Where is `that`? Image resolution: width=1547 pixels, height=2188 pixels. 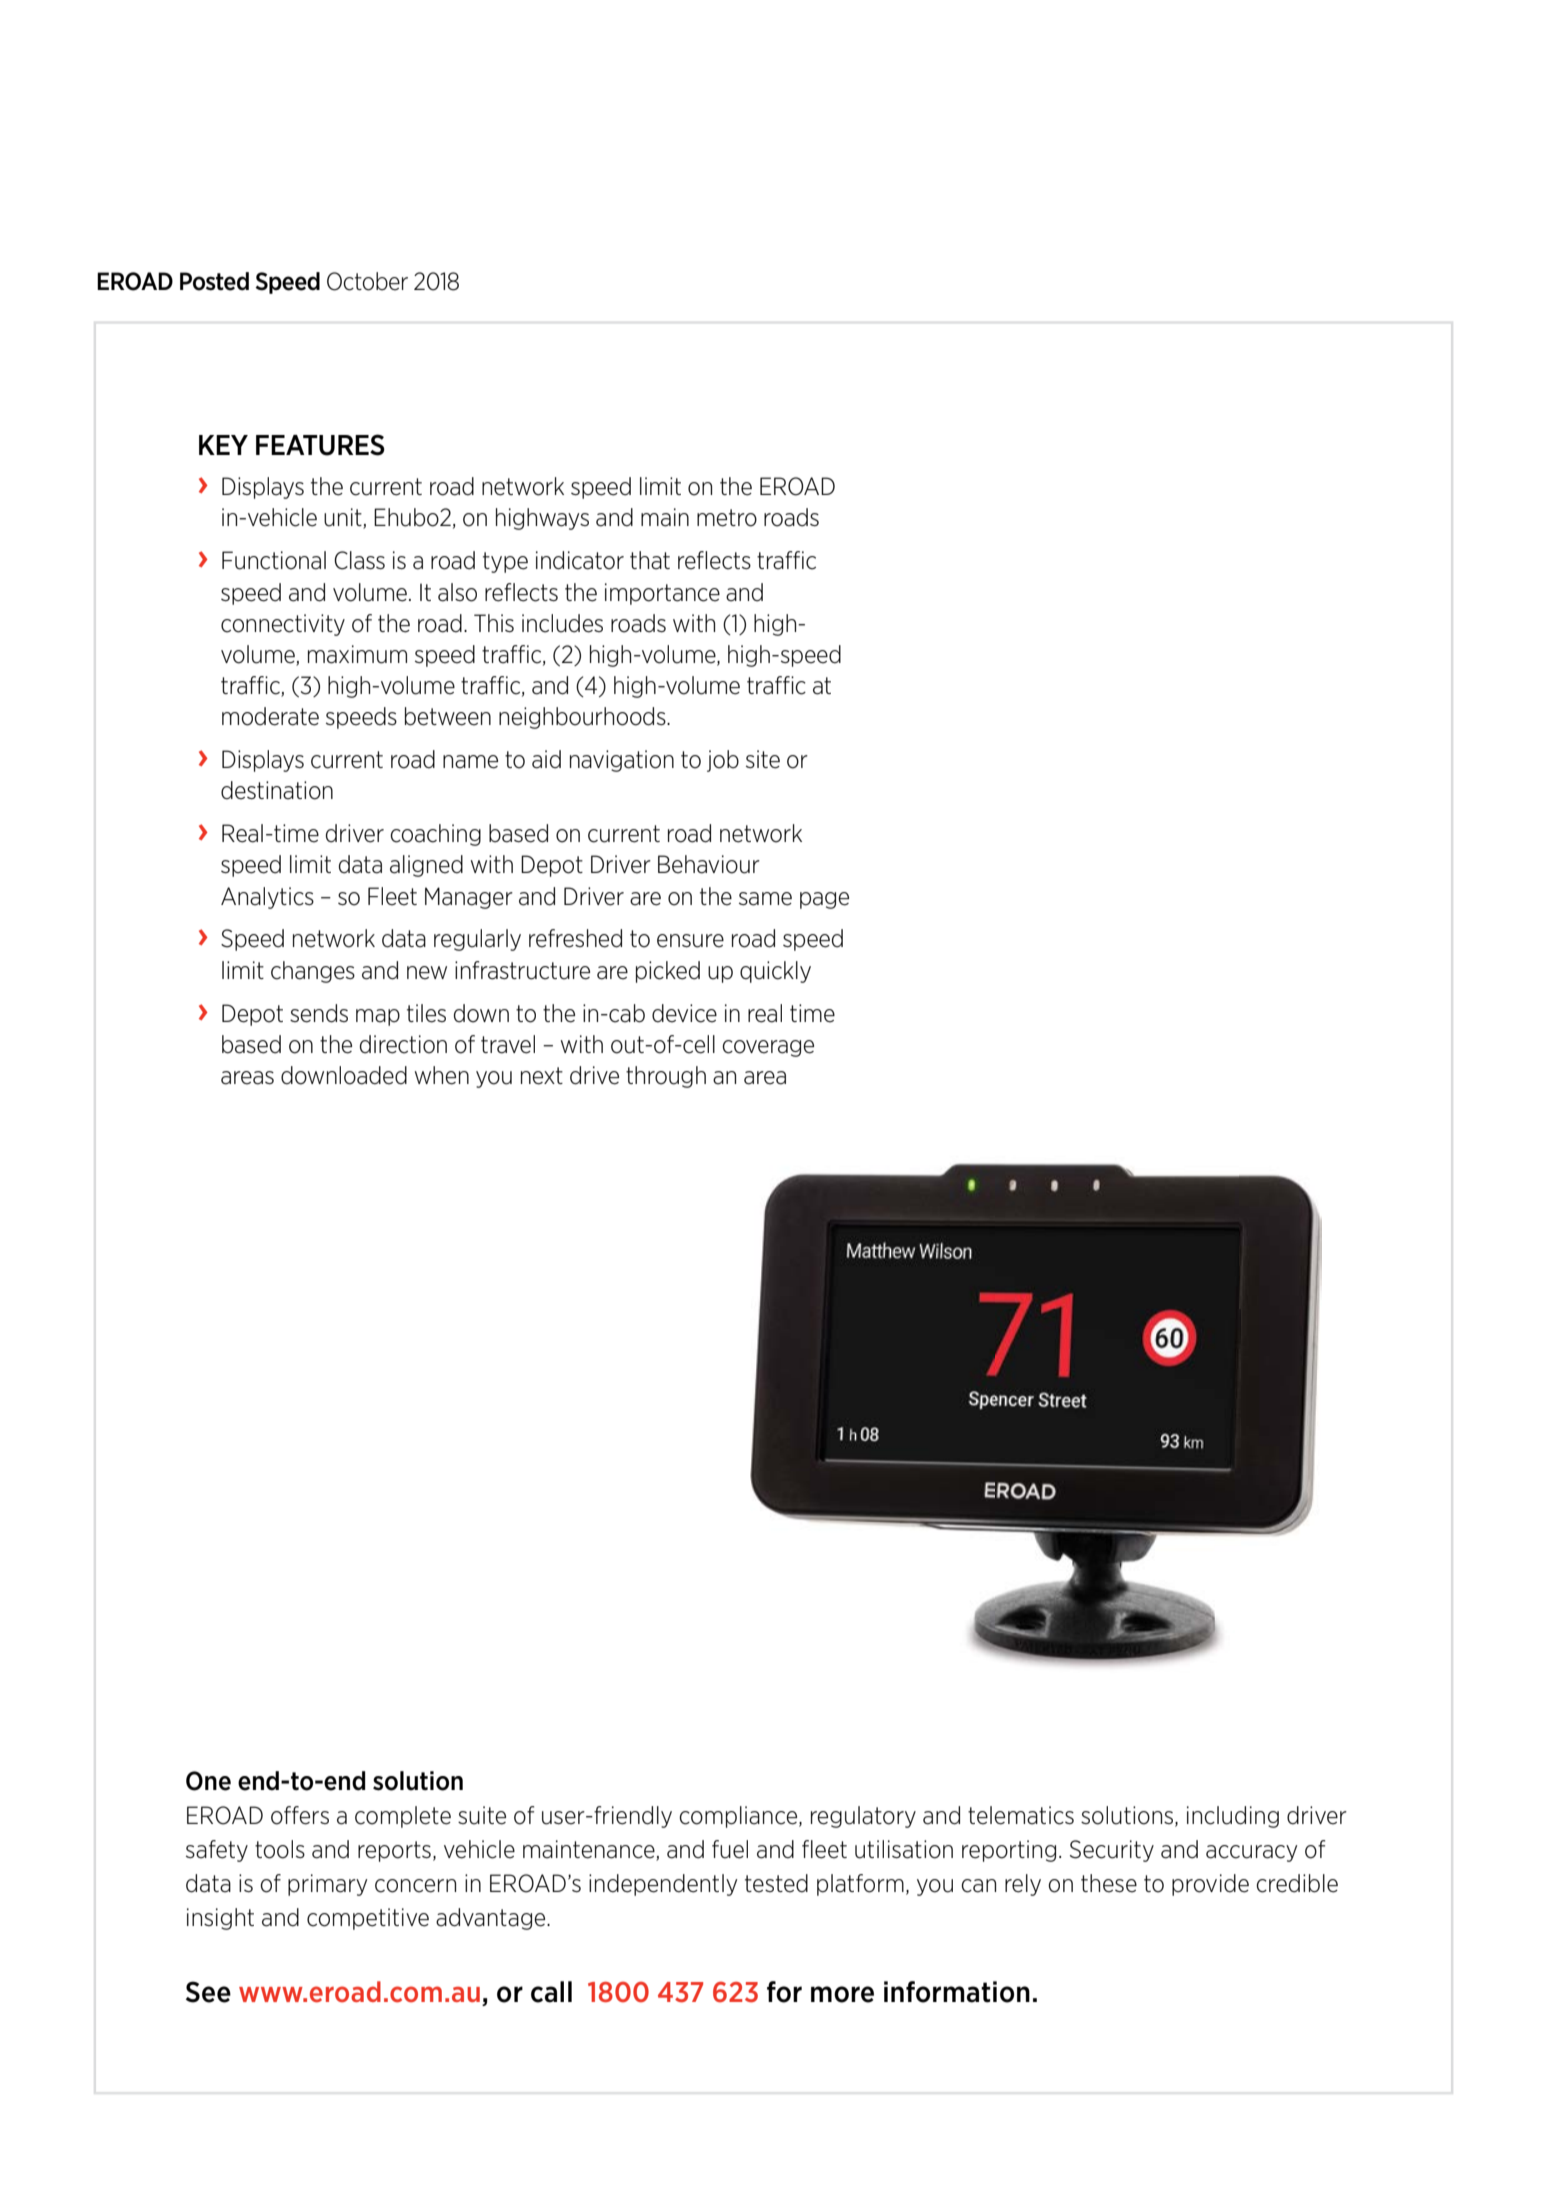
that is located at coordinates (650, 560).
